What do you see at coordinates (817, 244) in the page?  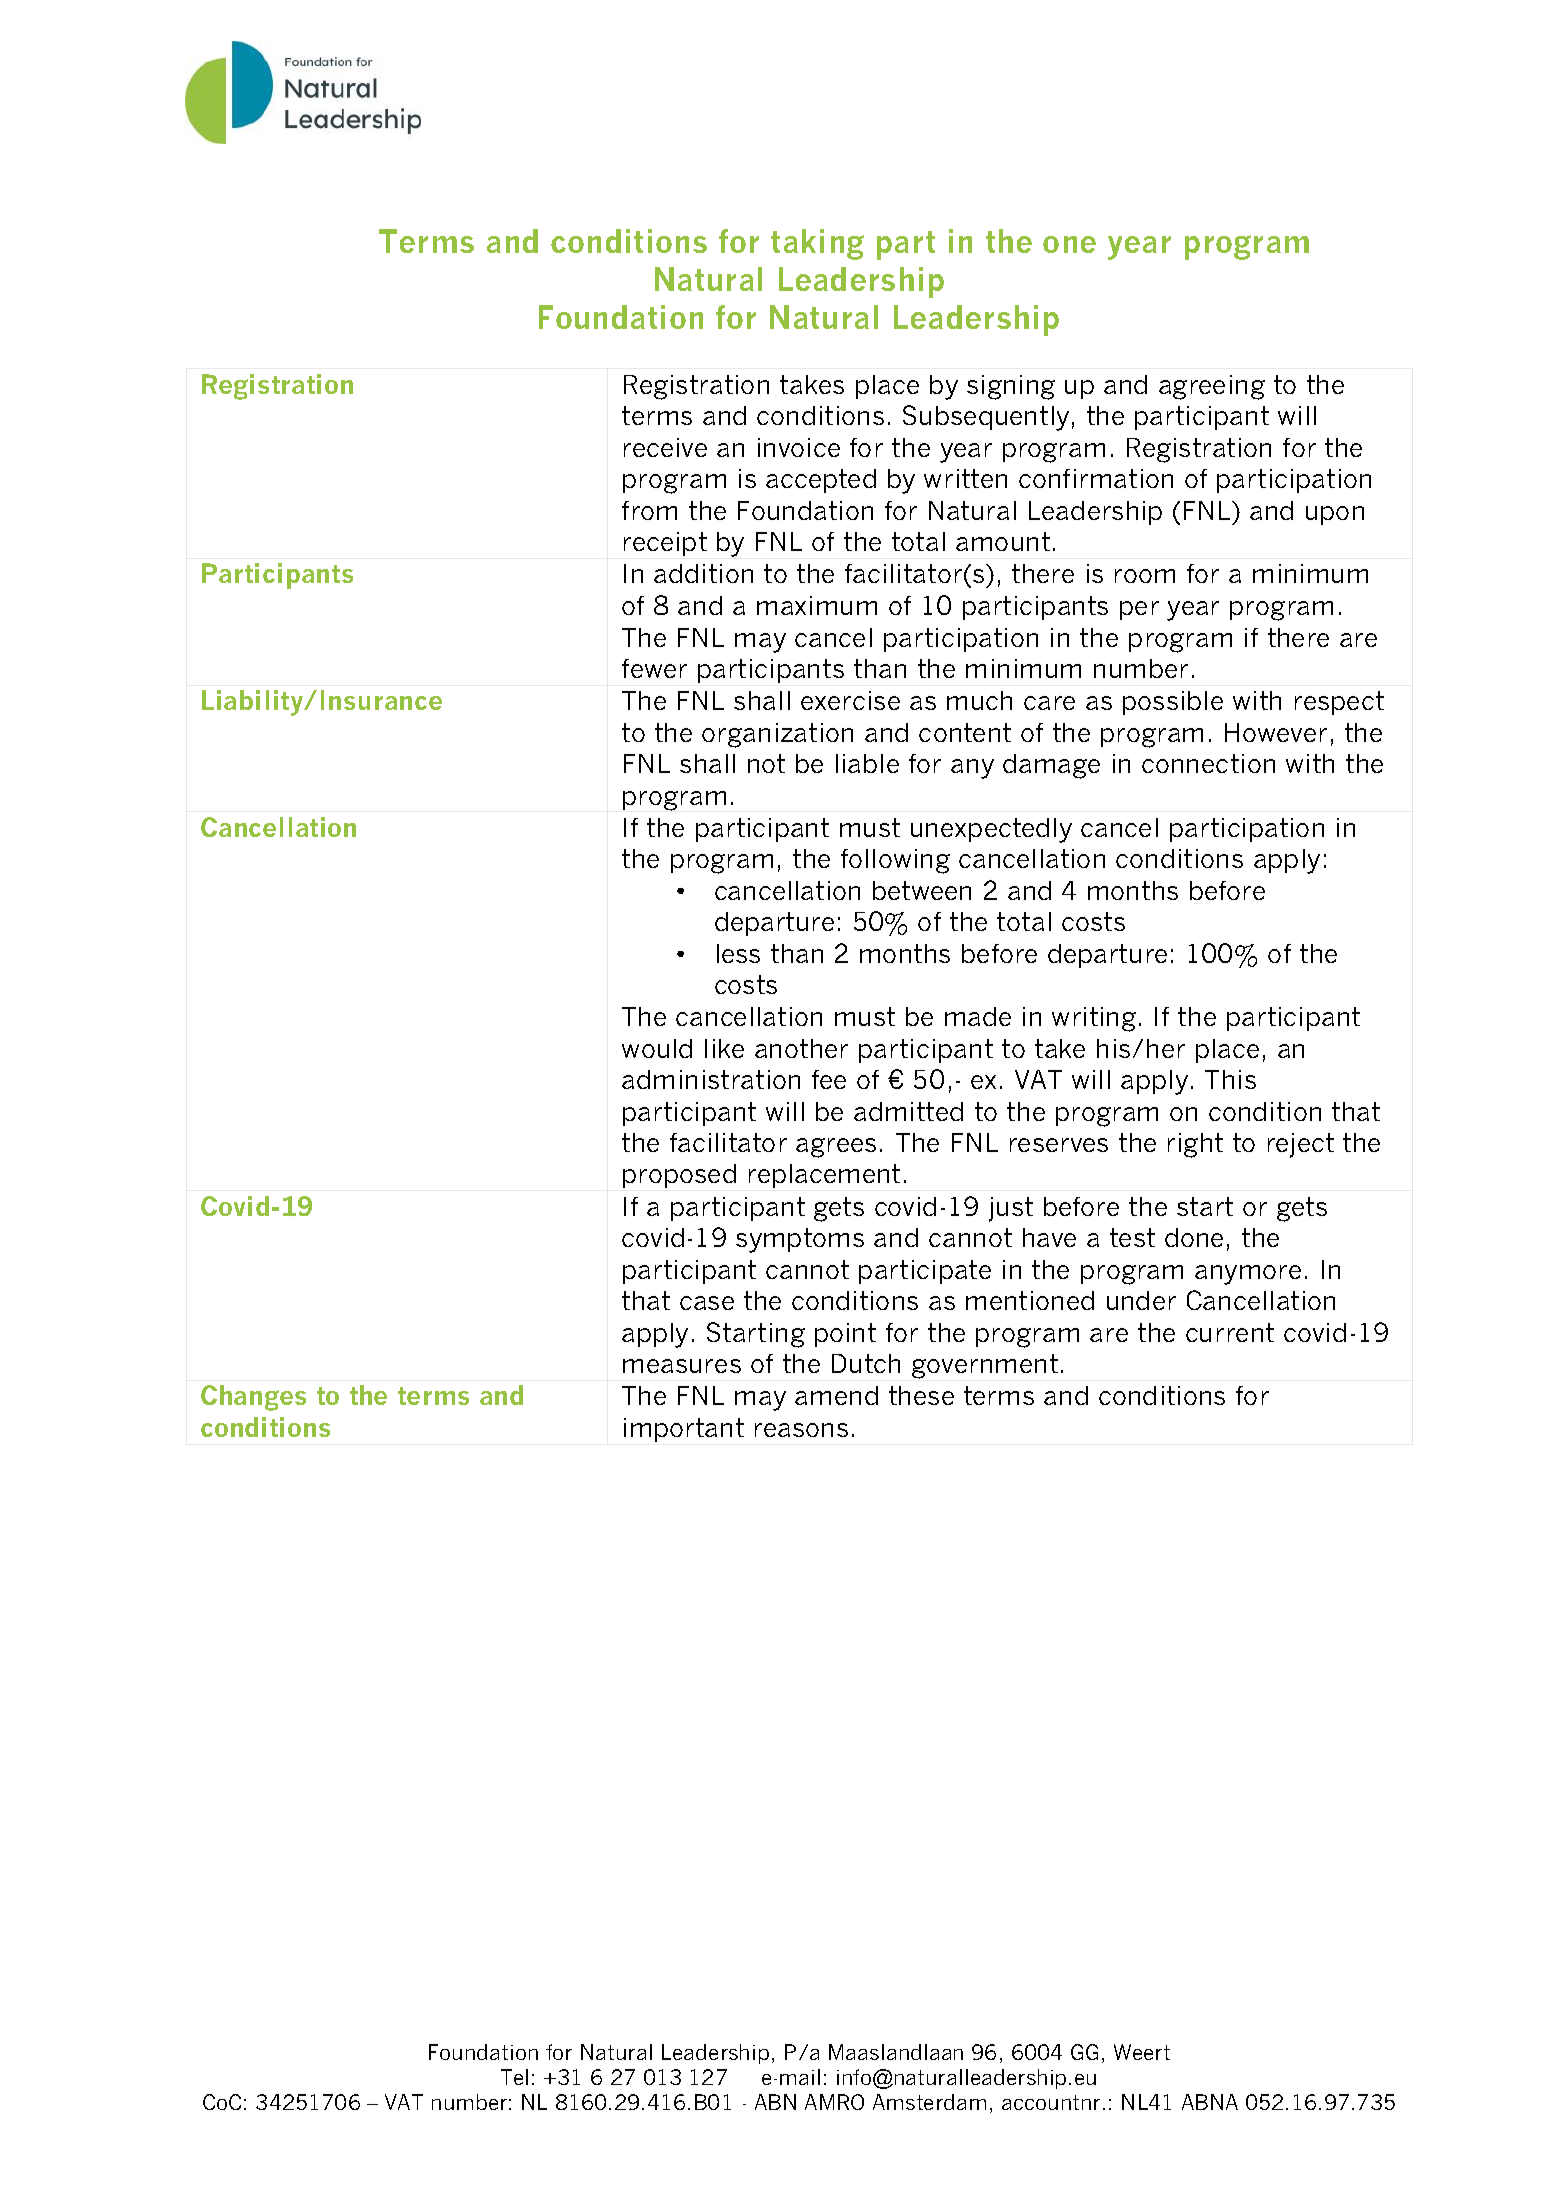 I see `taking` at bounding box center [817, 244].
